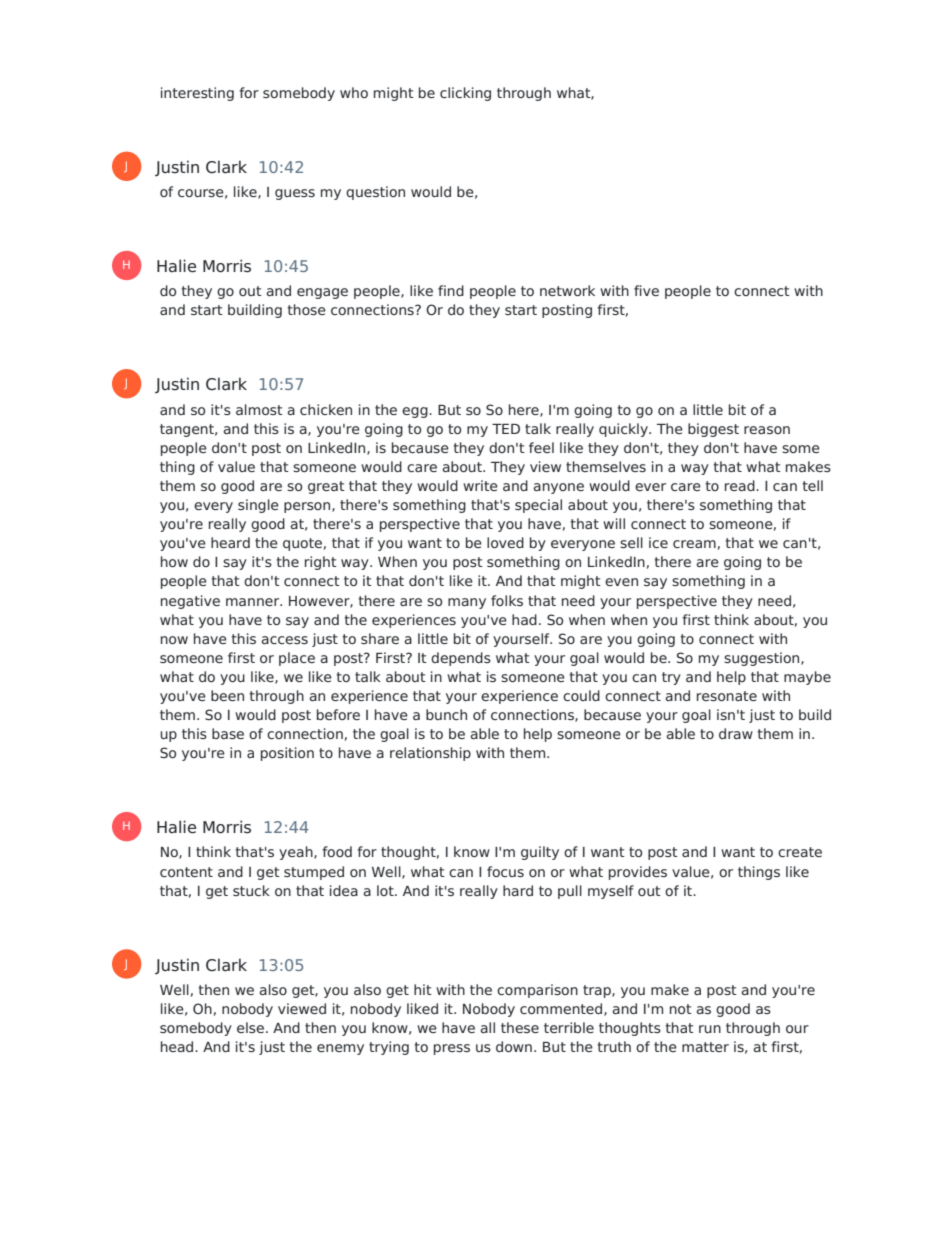  What do you see at coordinates (520, 1027) in the image?
I see `these` at bounding box center [520, 1027].
